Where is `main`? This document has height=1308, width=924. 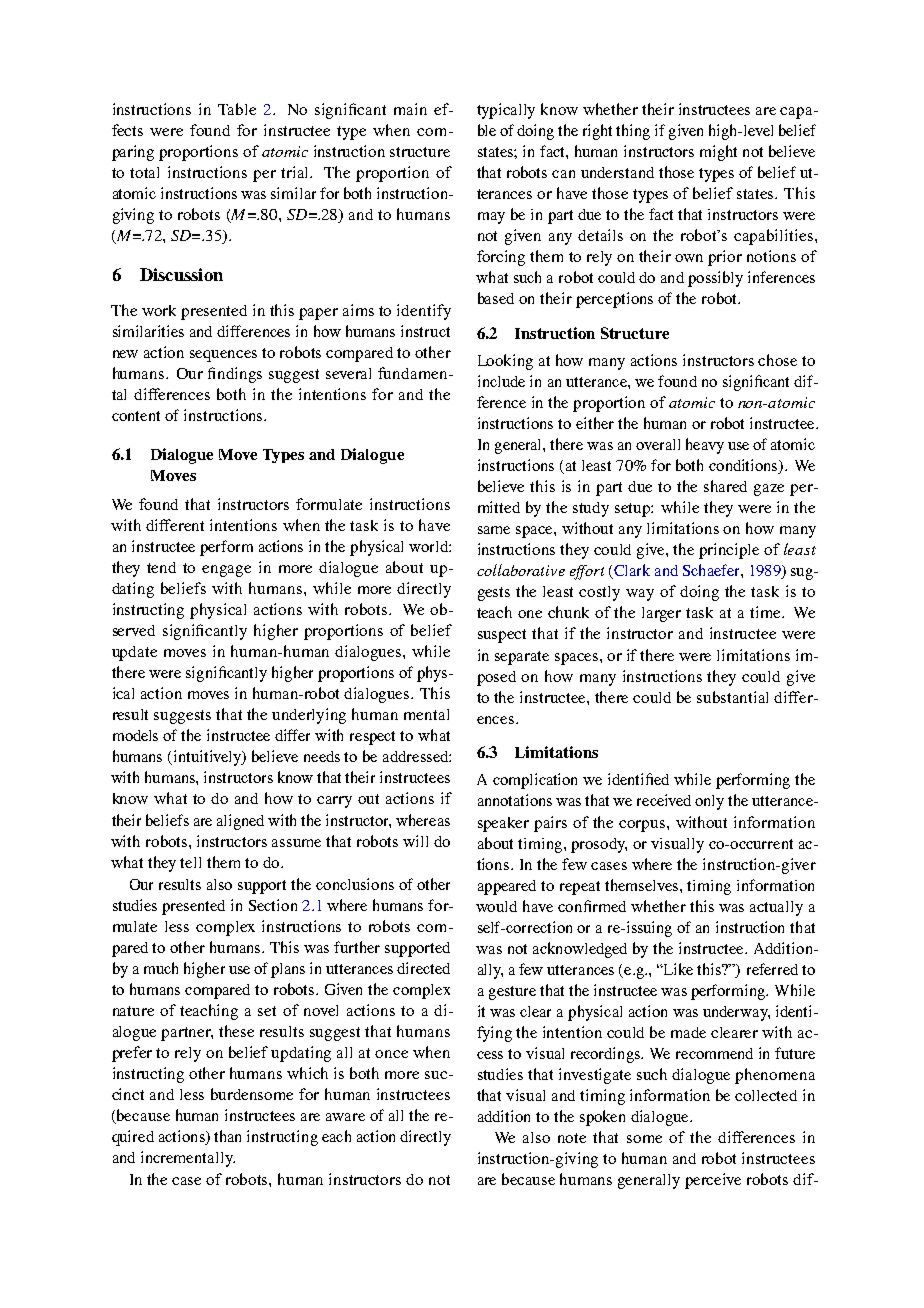 main is located at coordinates (410, 109).
